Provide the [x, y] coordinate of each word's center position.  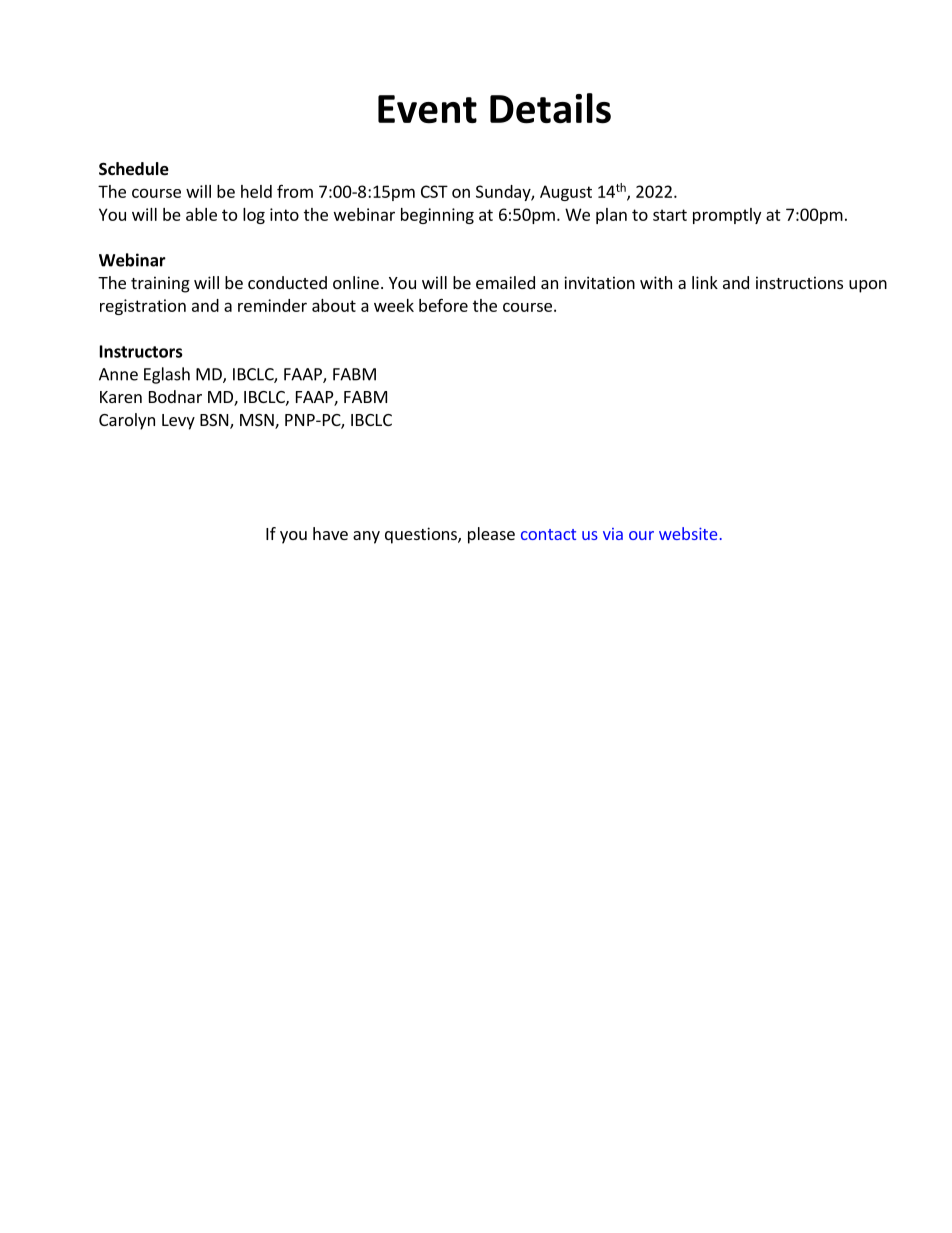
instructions [799, 282]
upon [868, 286]
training [160, 284]
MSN [258, 421]
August [566, 193]
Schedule [134, 169]
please [491, 535]
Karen [121, 397]
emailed [505, 282]
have [330, 533]
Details [550, 108]
